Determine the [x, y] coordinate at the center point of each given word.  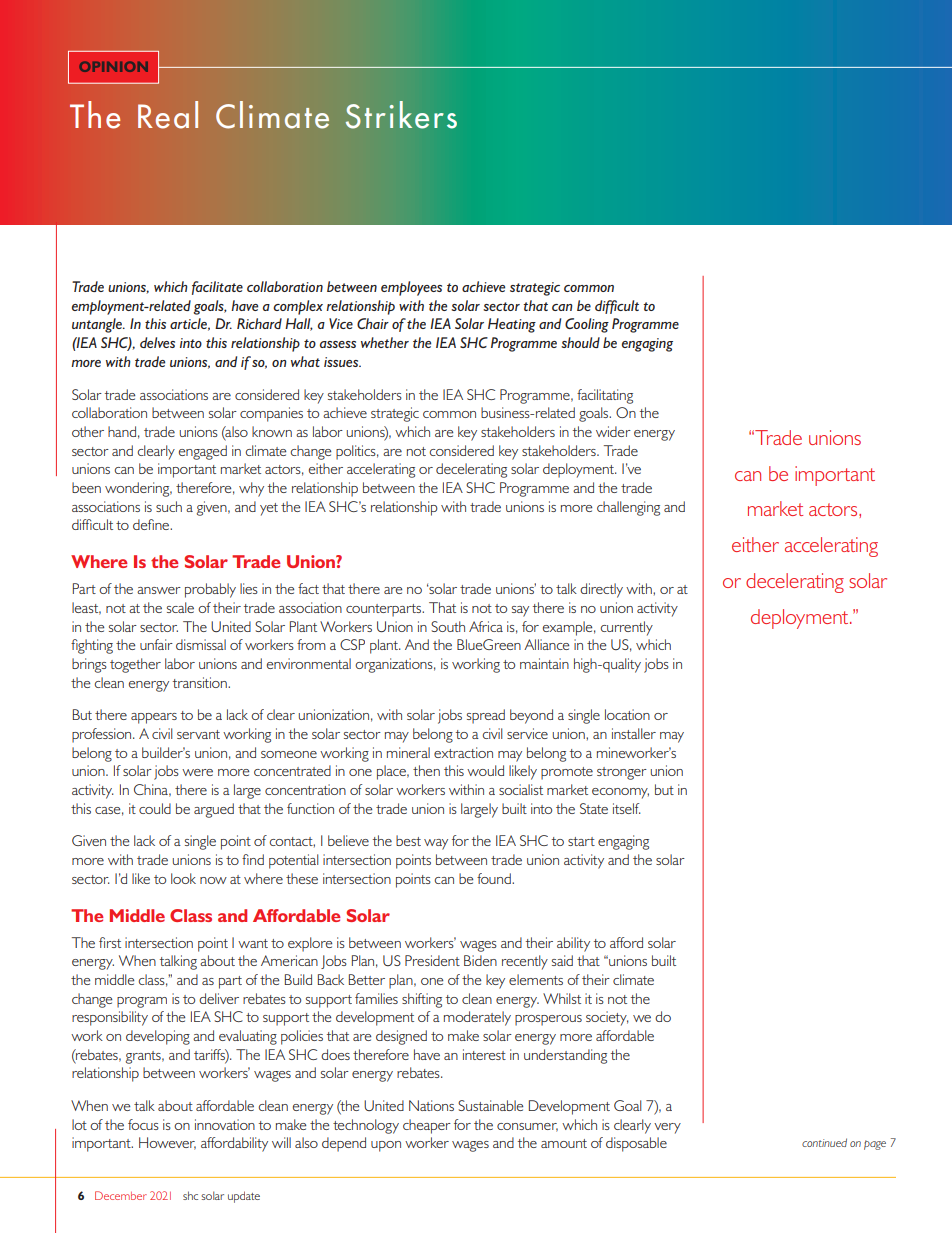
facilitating [605, 396]
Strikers [401, 115]
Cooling [587, 325]
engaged [203, 452]
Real [168, 115]
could [155, 808]
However [167, 1143]
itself [627, 808]
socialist [521, 789]
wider [613, 431]
